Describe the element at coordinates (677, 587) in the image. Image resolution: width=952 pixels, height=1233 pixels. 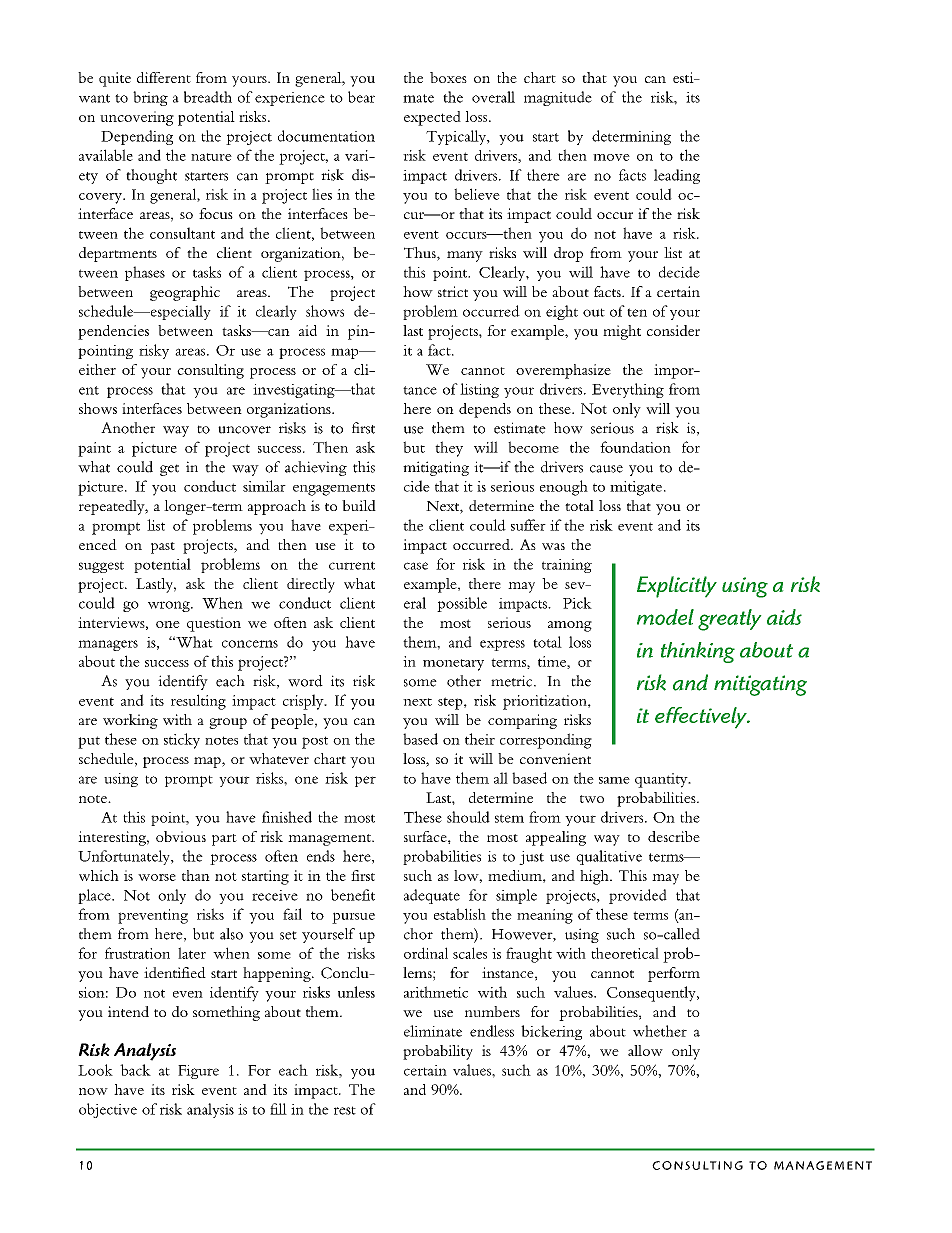
I see `Explicitly` at that location.
